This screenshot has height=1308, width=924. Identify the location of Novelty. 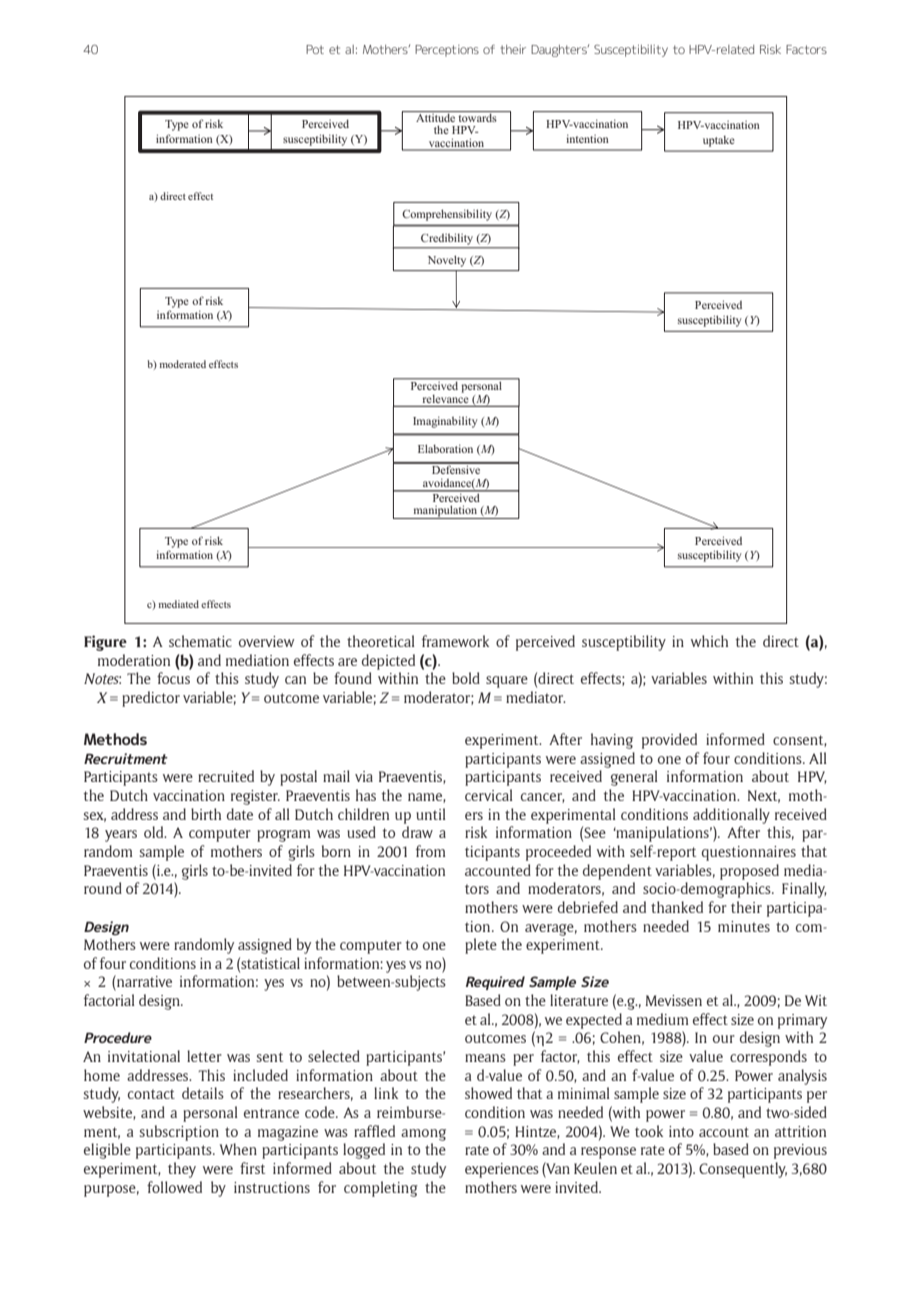
(447, 261).
